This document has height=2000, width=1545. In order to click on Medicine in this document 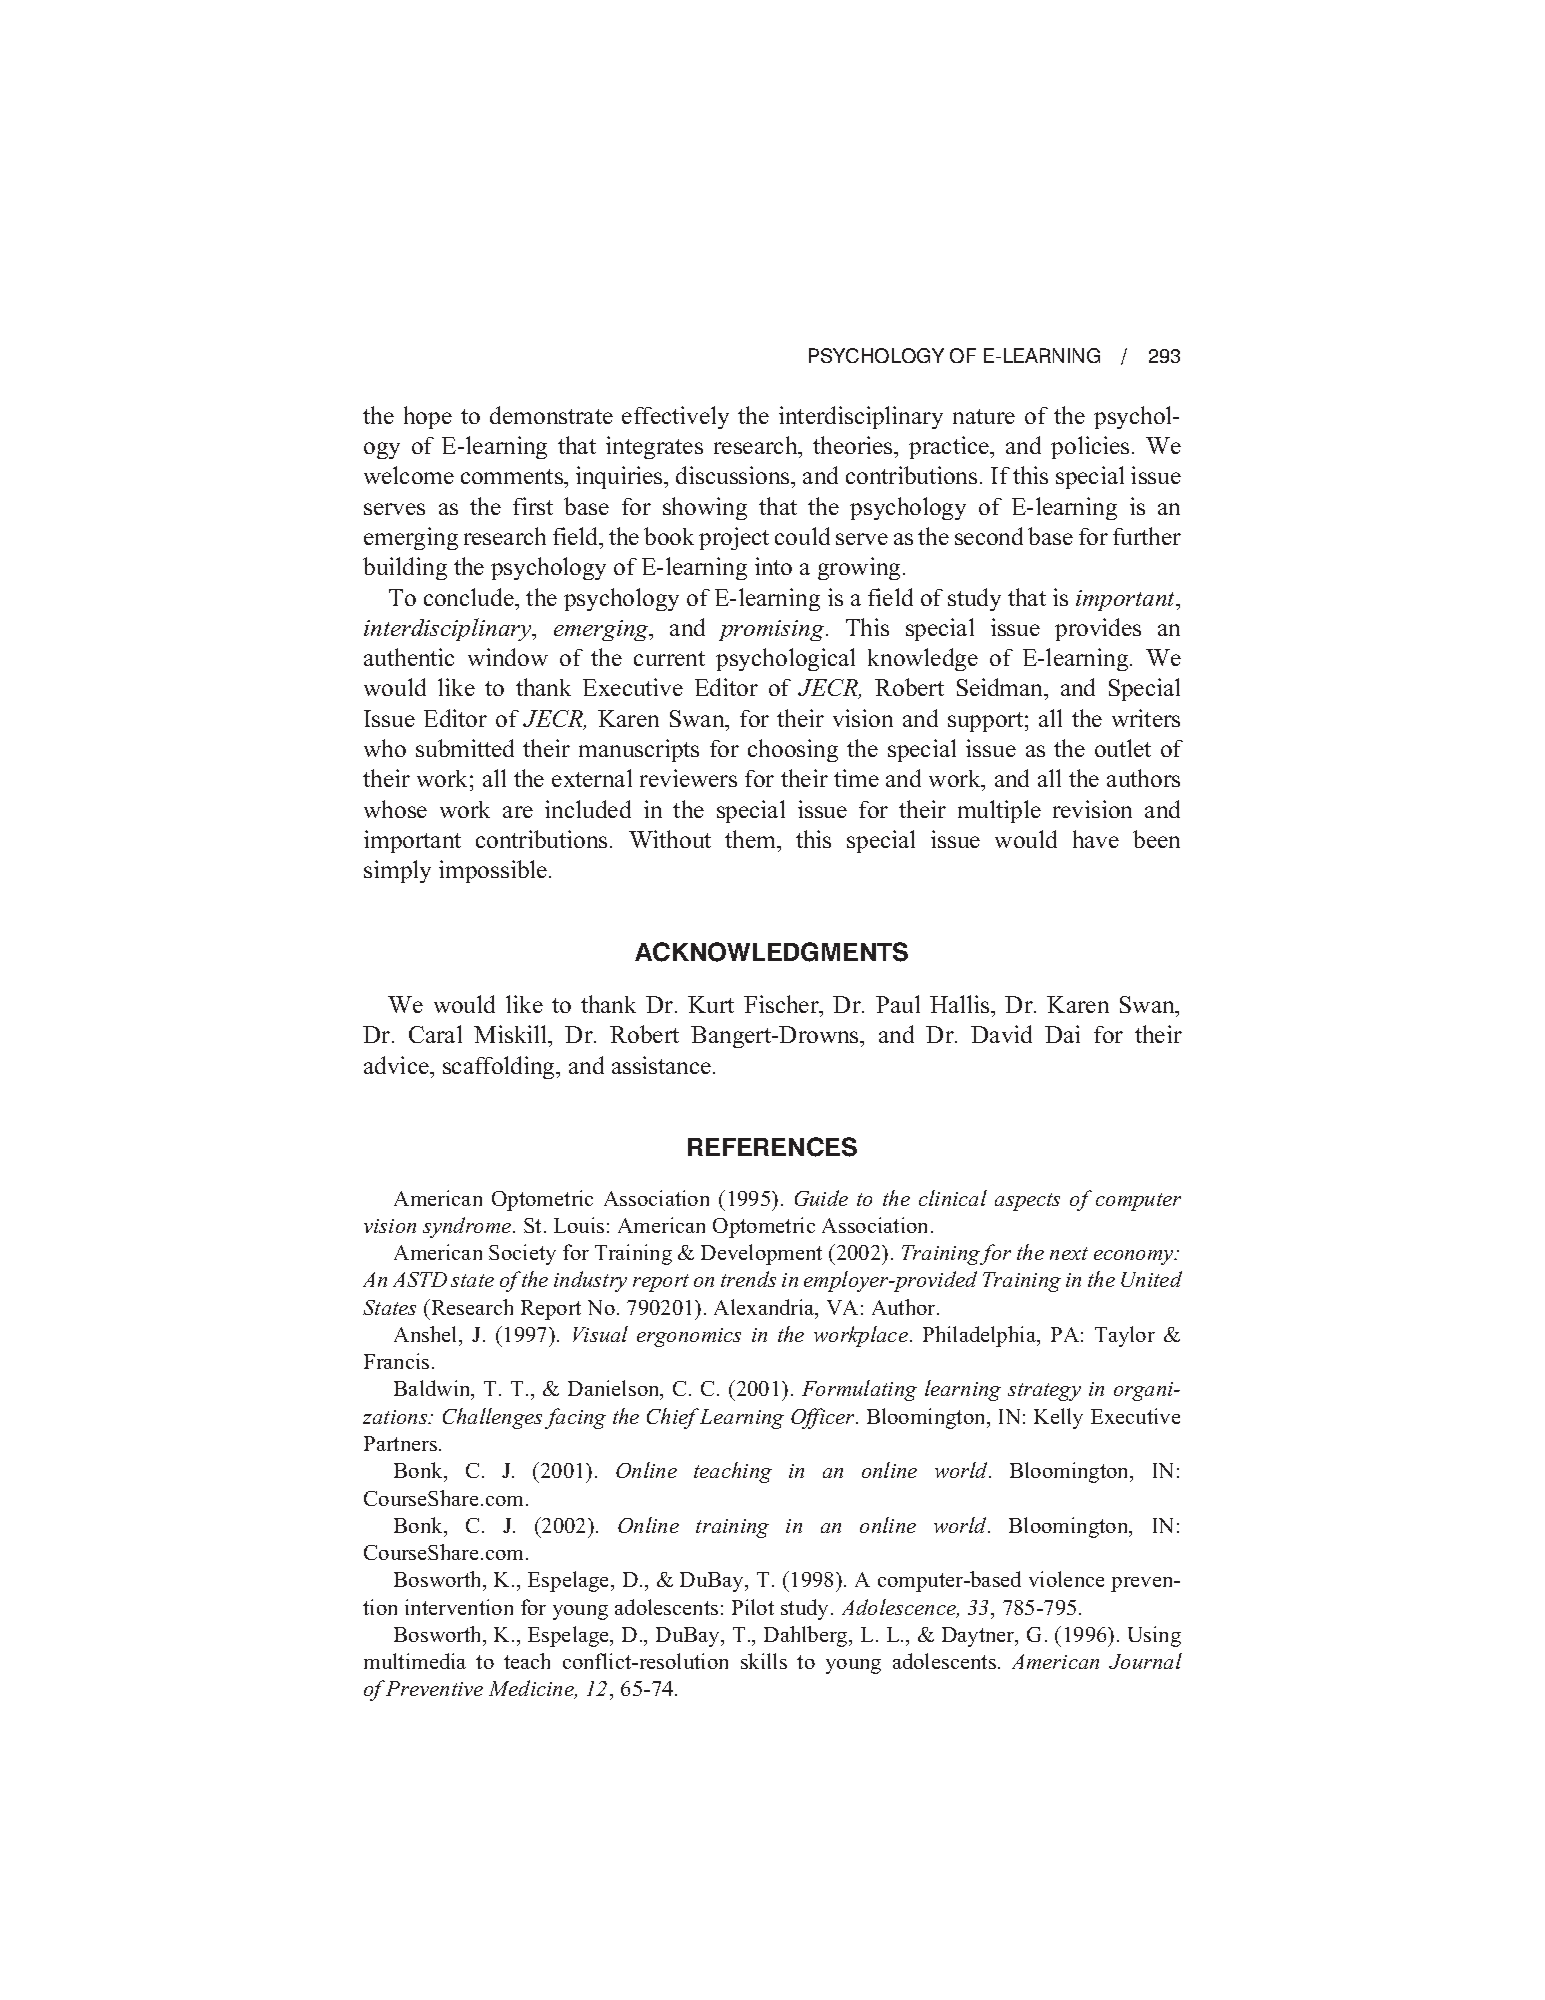, I will do `click(532, 1689)`.
